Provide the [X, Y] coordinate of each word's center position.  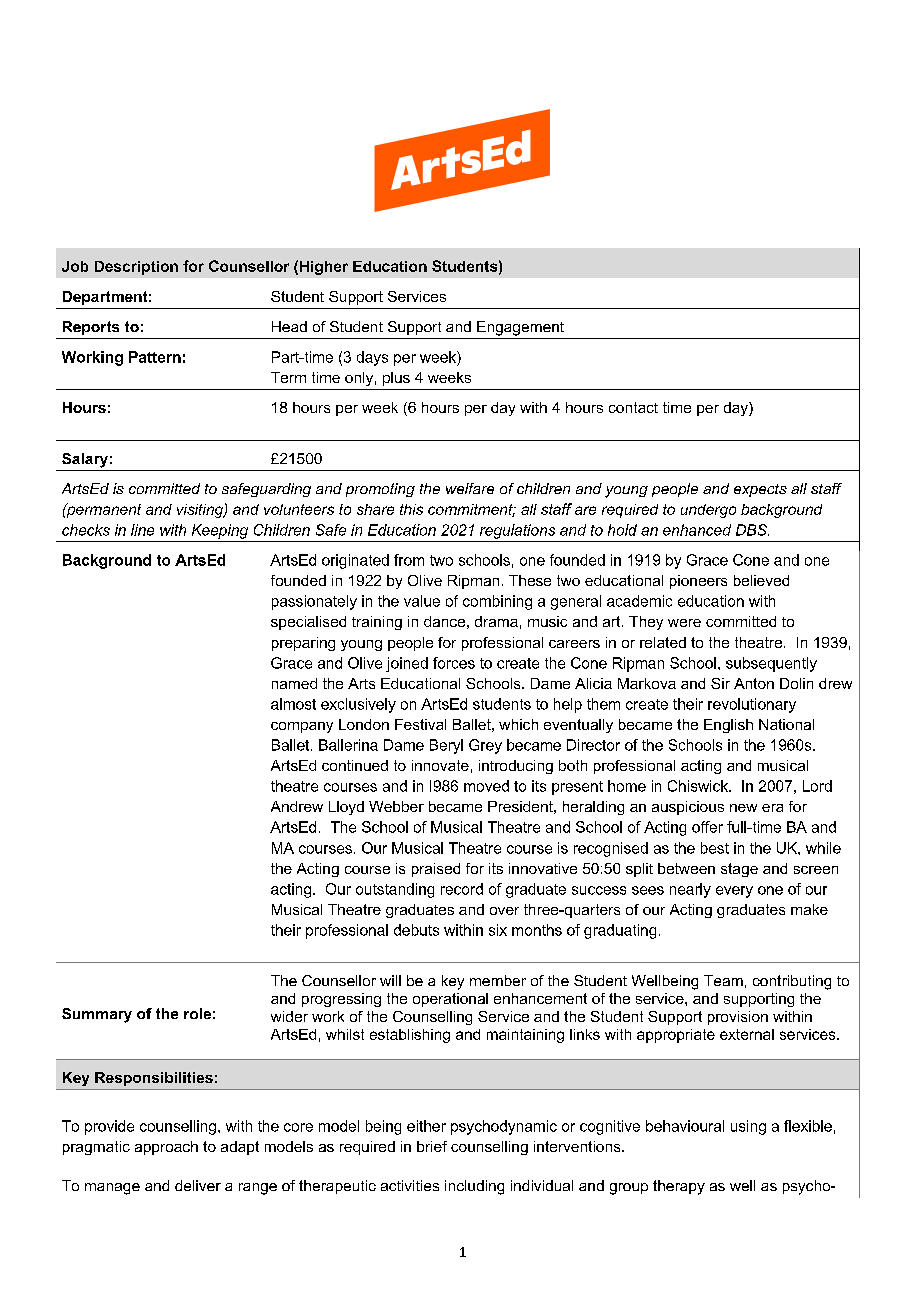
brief [432, 1146]
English [728, 726]
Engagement [520, 328]
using [748, 1127]
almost [293, 704]
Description [136, 268]
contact [633, 407]
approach [166, 1148]
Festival [420, 724]
